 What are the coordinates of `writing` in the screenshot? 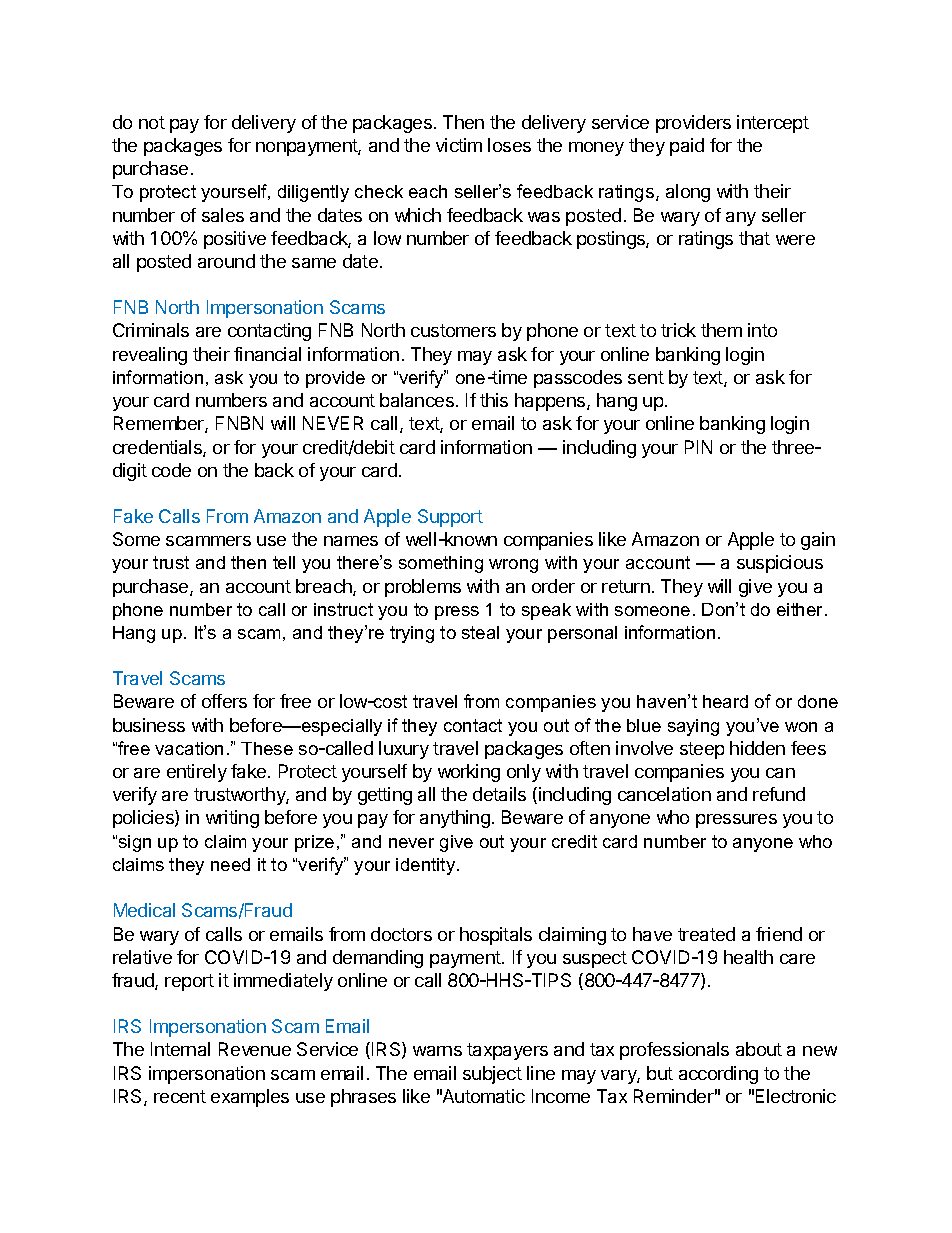 It's located at (232, 819).
